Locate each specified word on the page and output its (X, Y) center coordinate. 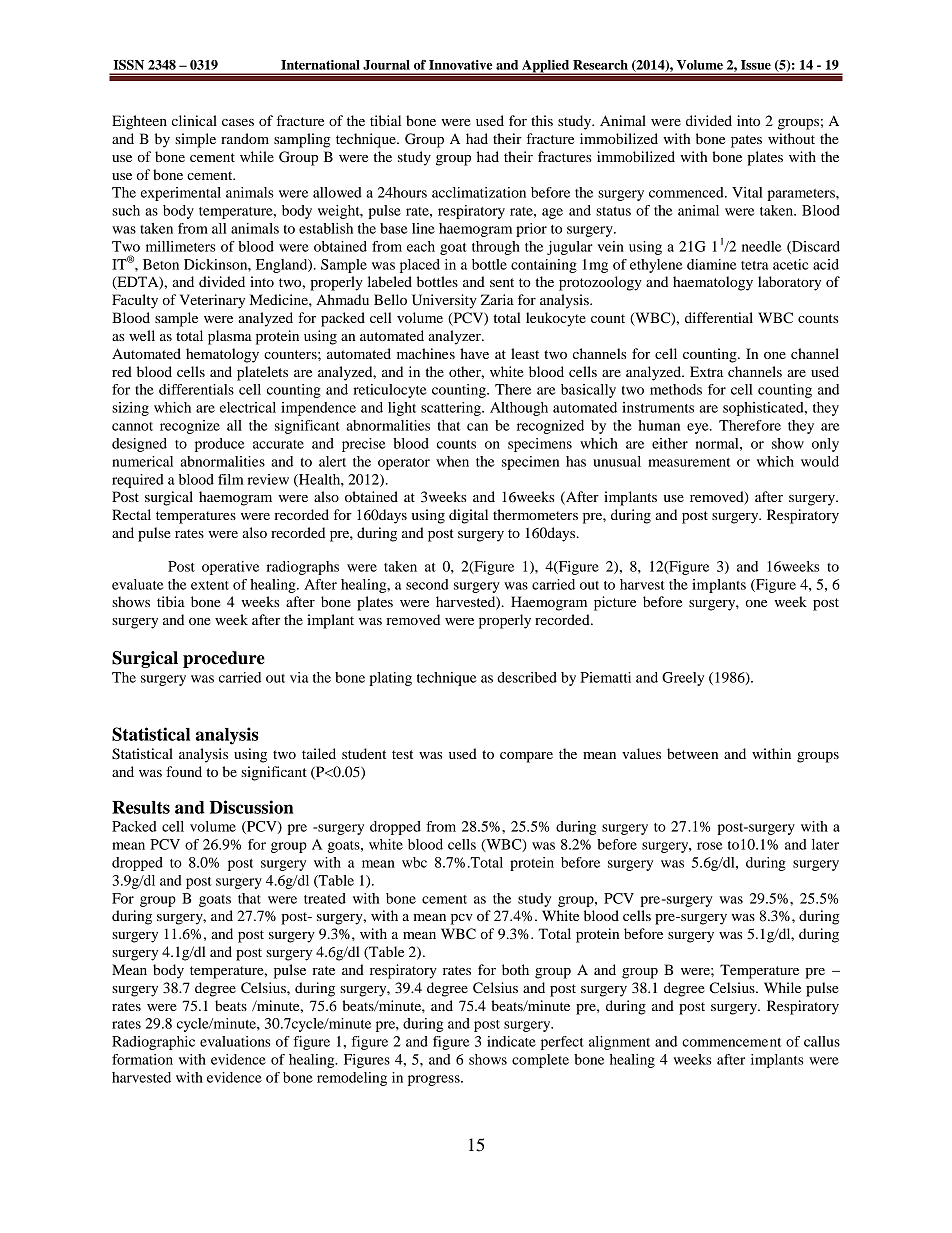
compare (526, 757)
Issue (756, 65)
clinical (194, 120)
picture (615, 603)
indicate (511, 1041)
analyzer (455, 337)
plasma (230, 337)
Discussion (251, 807)
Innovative (461, 65)
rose (710, 846)
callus (822, 1041)
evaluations (235, 1041)
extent (210, 585)
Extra (706, 371)
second (427, 584)
